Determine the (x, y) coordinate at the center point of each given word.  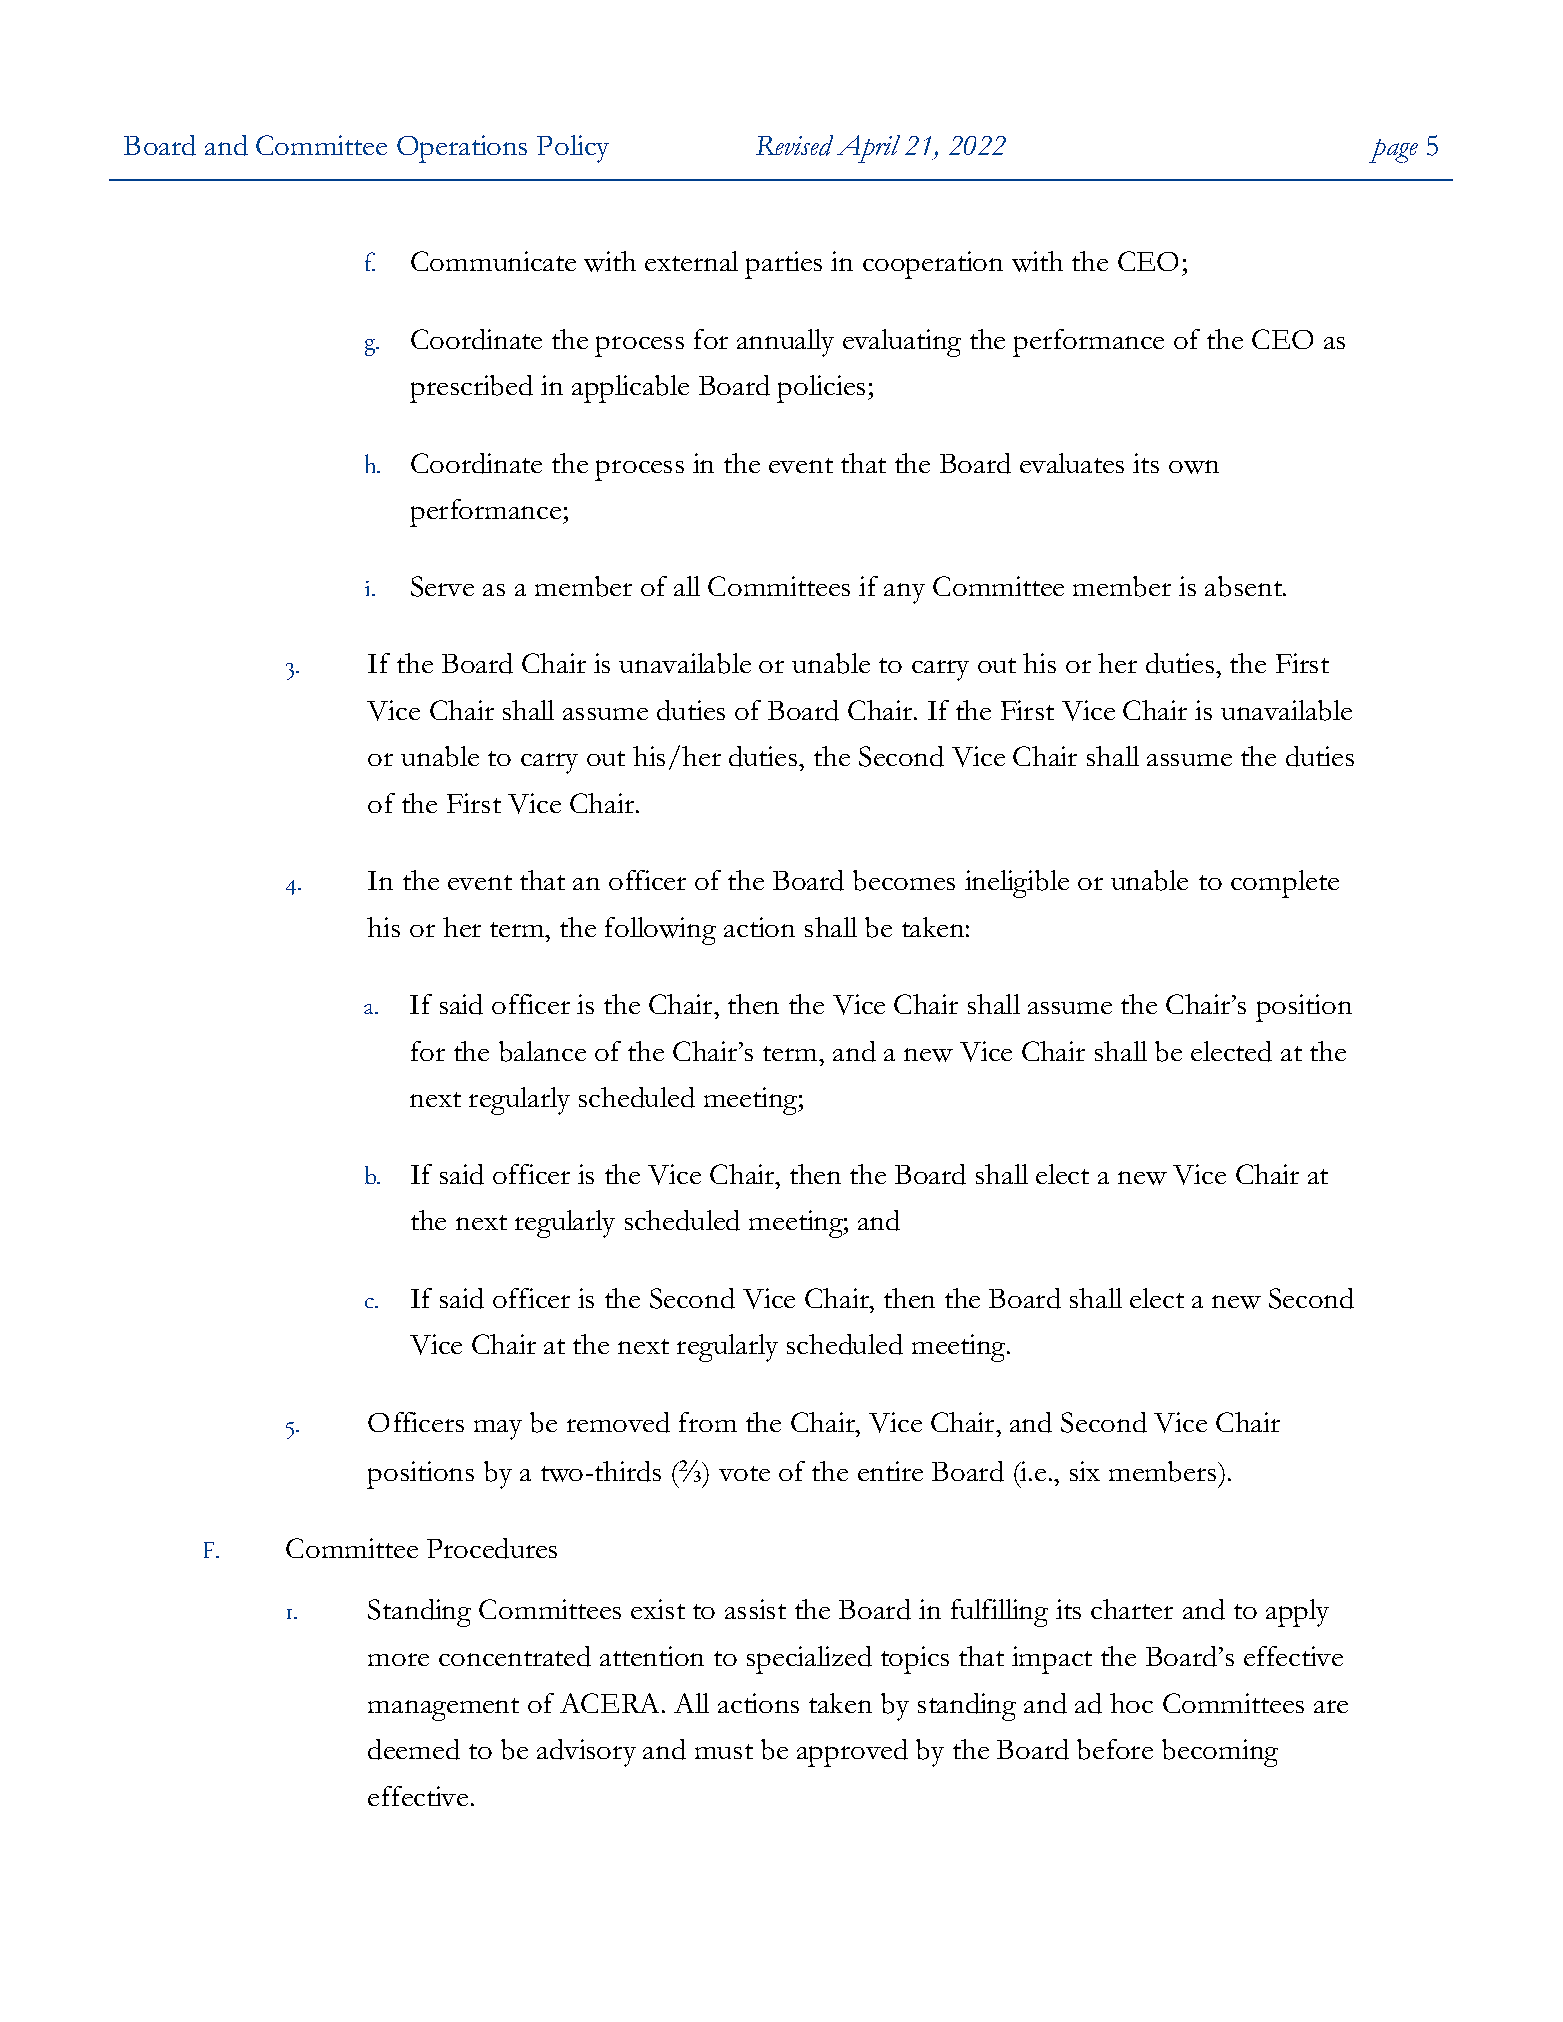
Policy (573, 149)
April (868, 149)
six (1085, 1471)
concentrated (515, 1656)
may (498, 1430)
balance (542, 1051)
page (1393, 151)
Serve (442, 586)
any (904, 593)
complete (1285, 884)
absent (1245, 586)
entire (890, 1471)
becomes (904, 880)
